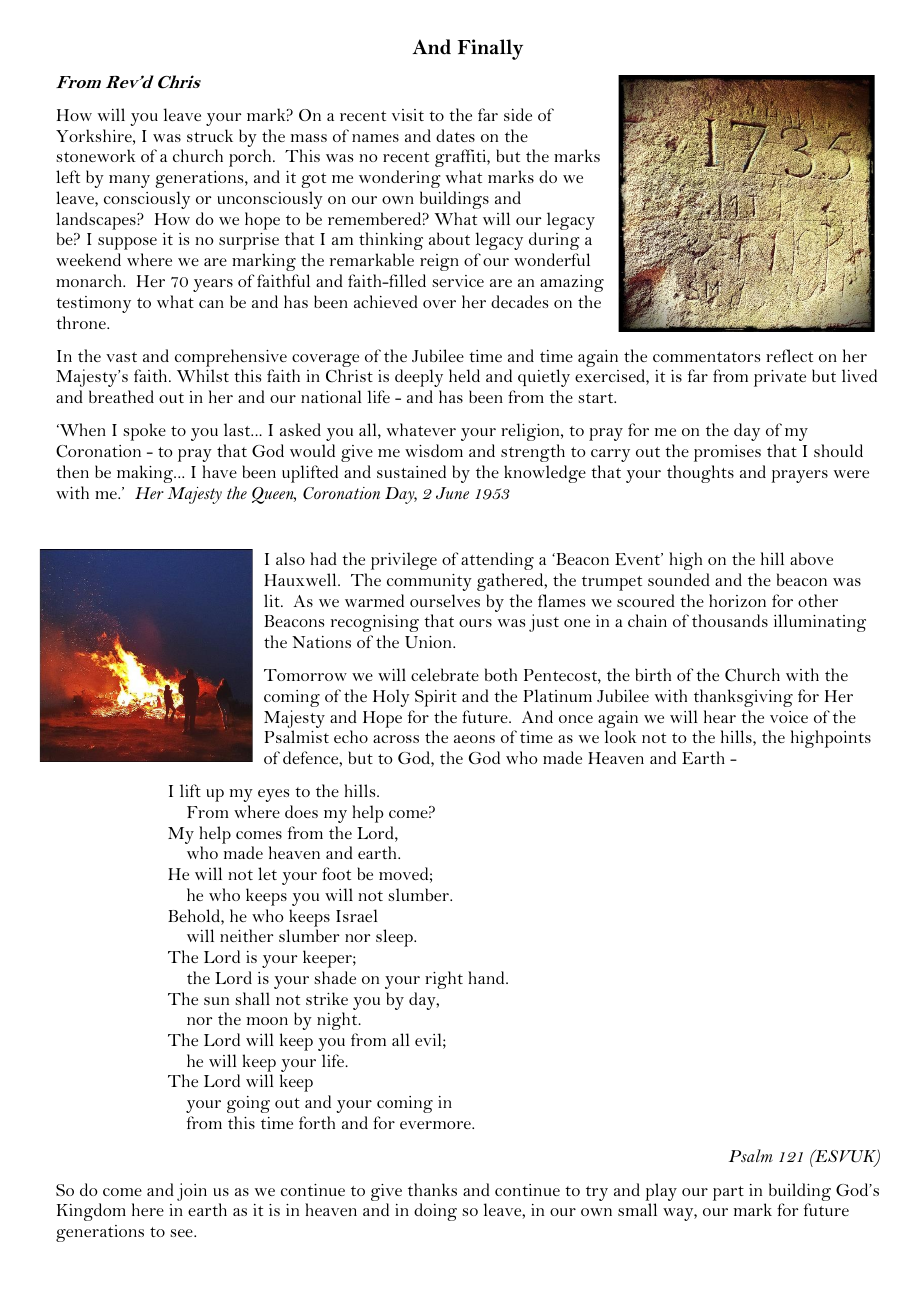 The width and height of the page is (924, 1308). What do you see at coordinates (789, 717) in the page?
I see `voice` at bounding box center [789, 717].
